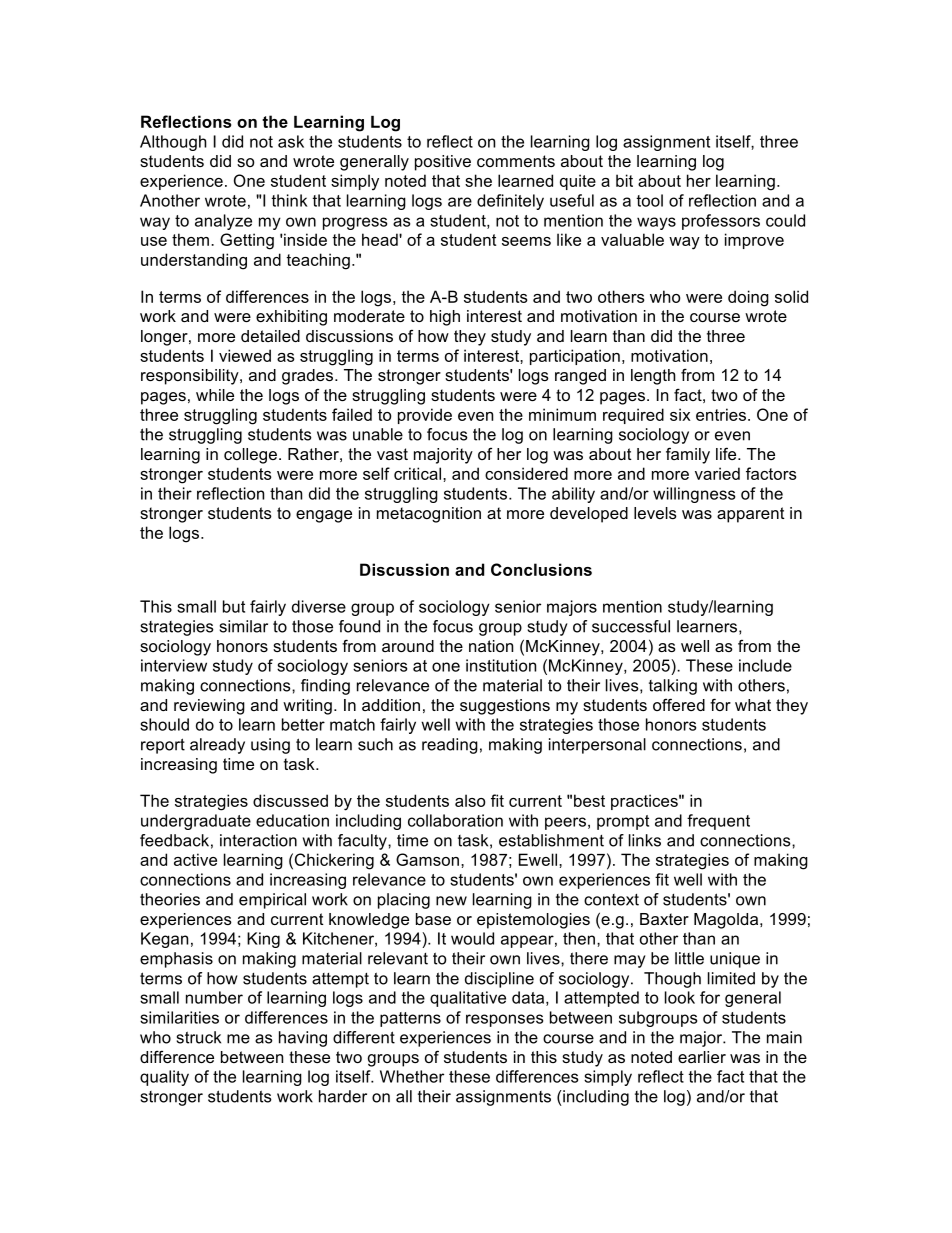 This screenshot has height=1233, width=952. Describe the element at coordinates (491, 646) in the screenshot. I see `nation` at that location.
